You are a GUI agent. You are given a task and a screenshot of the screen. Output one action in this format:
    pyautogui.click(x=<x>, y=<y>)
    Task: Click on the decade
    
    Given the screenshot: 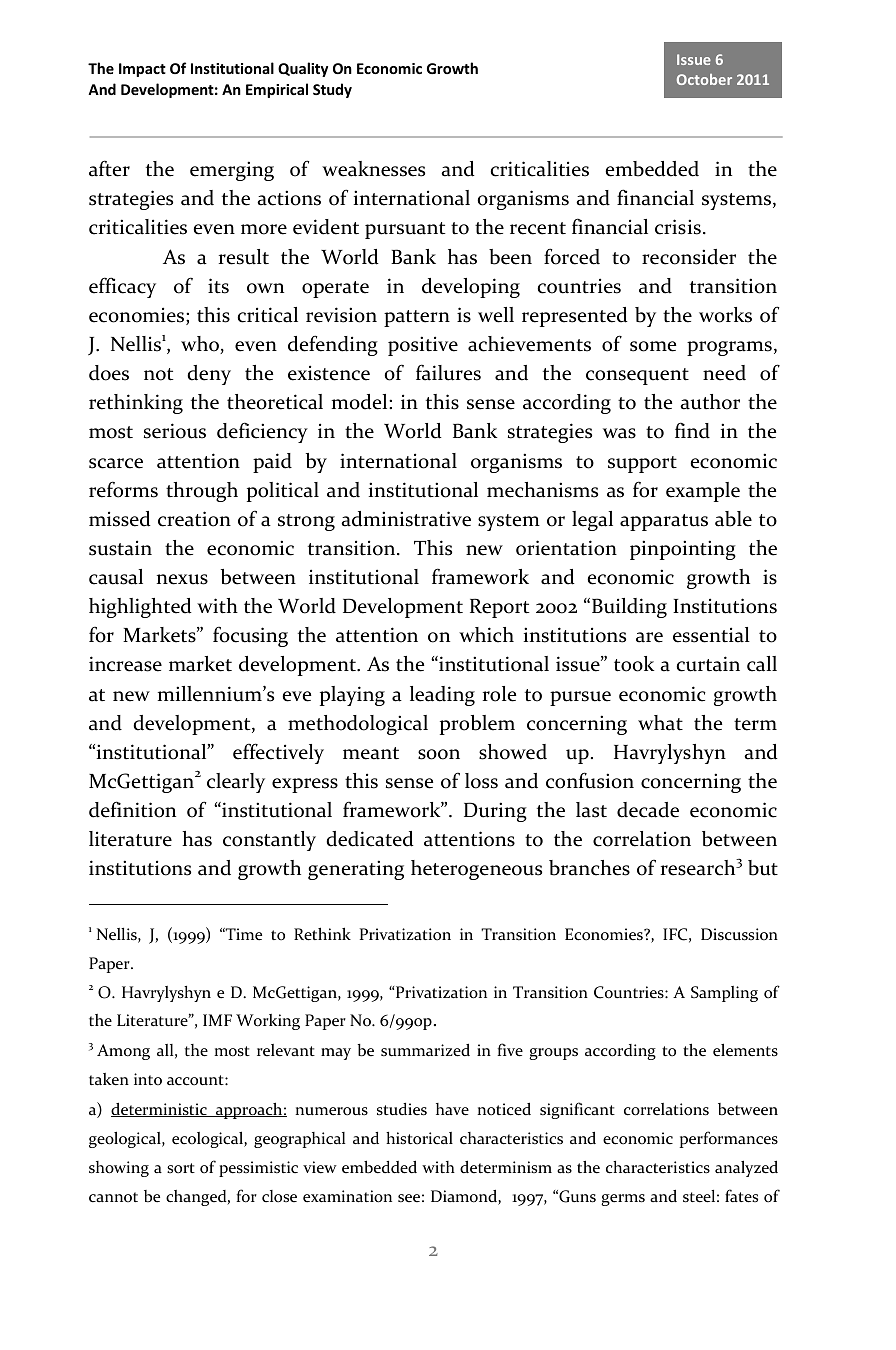 What is the action you would take?
    pyautogui.click(x=648, y=810)
